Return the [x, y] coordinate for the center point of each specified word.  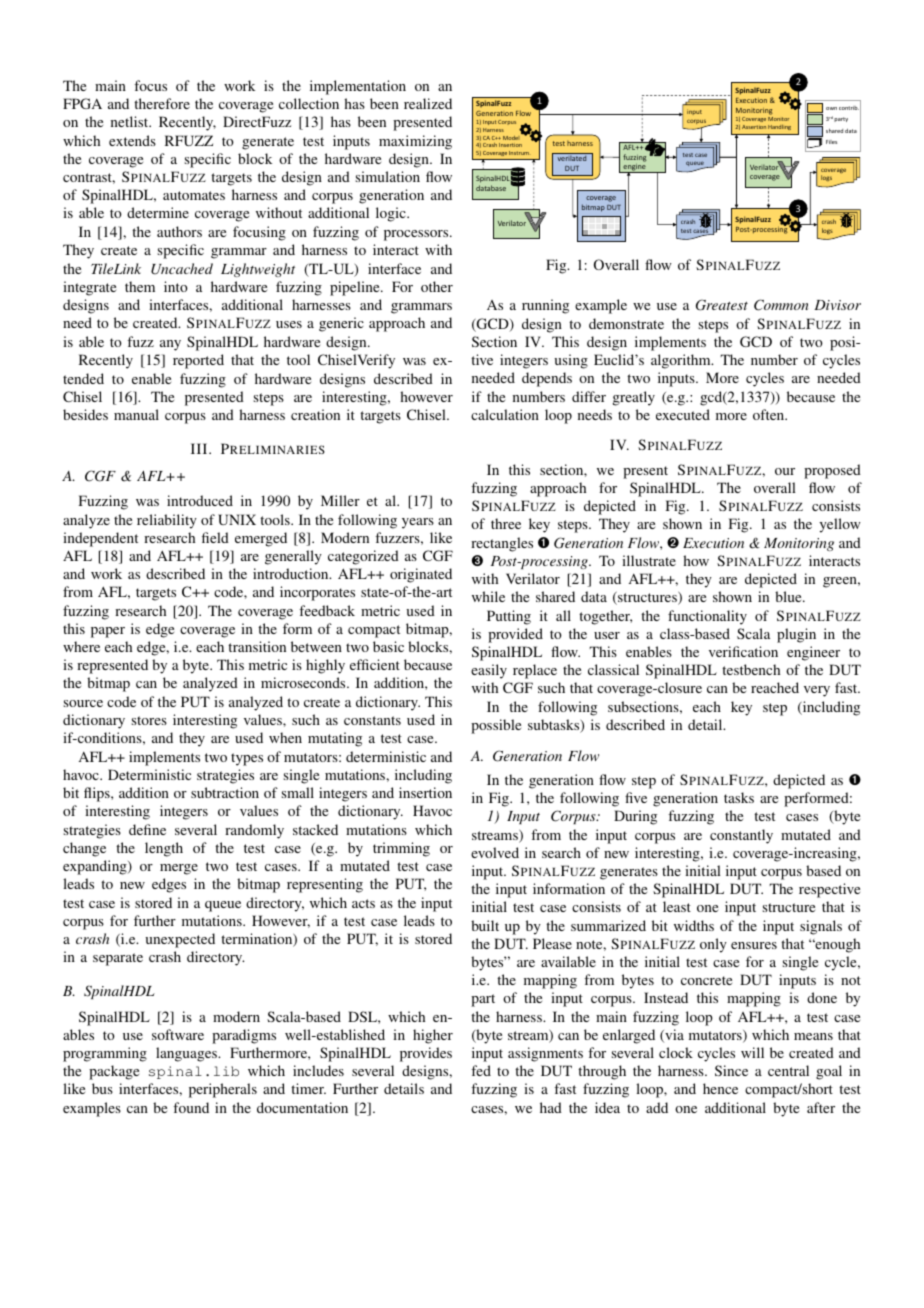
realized [428, 103]
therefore [162, 103]
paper [108, 632]
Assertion [754, 127]
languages [187, 1054]
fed [481, 1070]
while [488, 596]
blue [789, 596]
